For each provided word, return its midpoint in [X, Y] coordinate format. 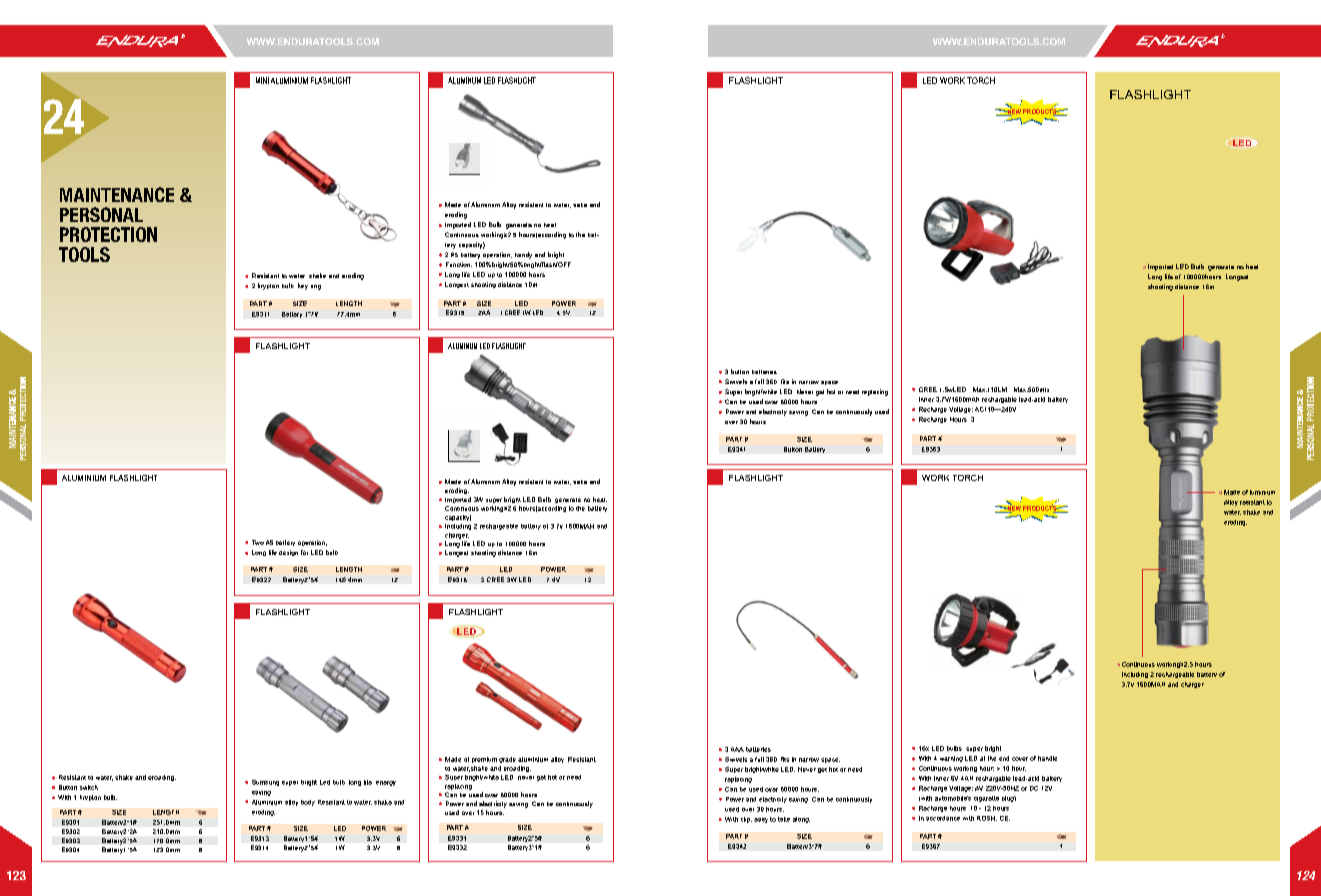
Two [258, 542]
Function [459, 264]
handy [523, 255]
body [308, 803]
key [303, 286]
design [288, 553]
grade [507, 760]
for [304, 552]
